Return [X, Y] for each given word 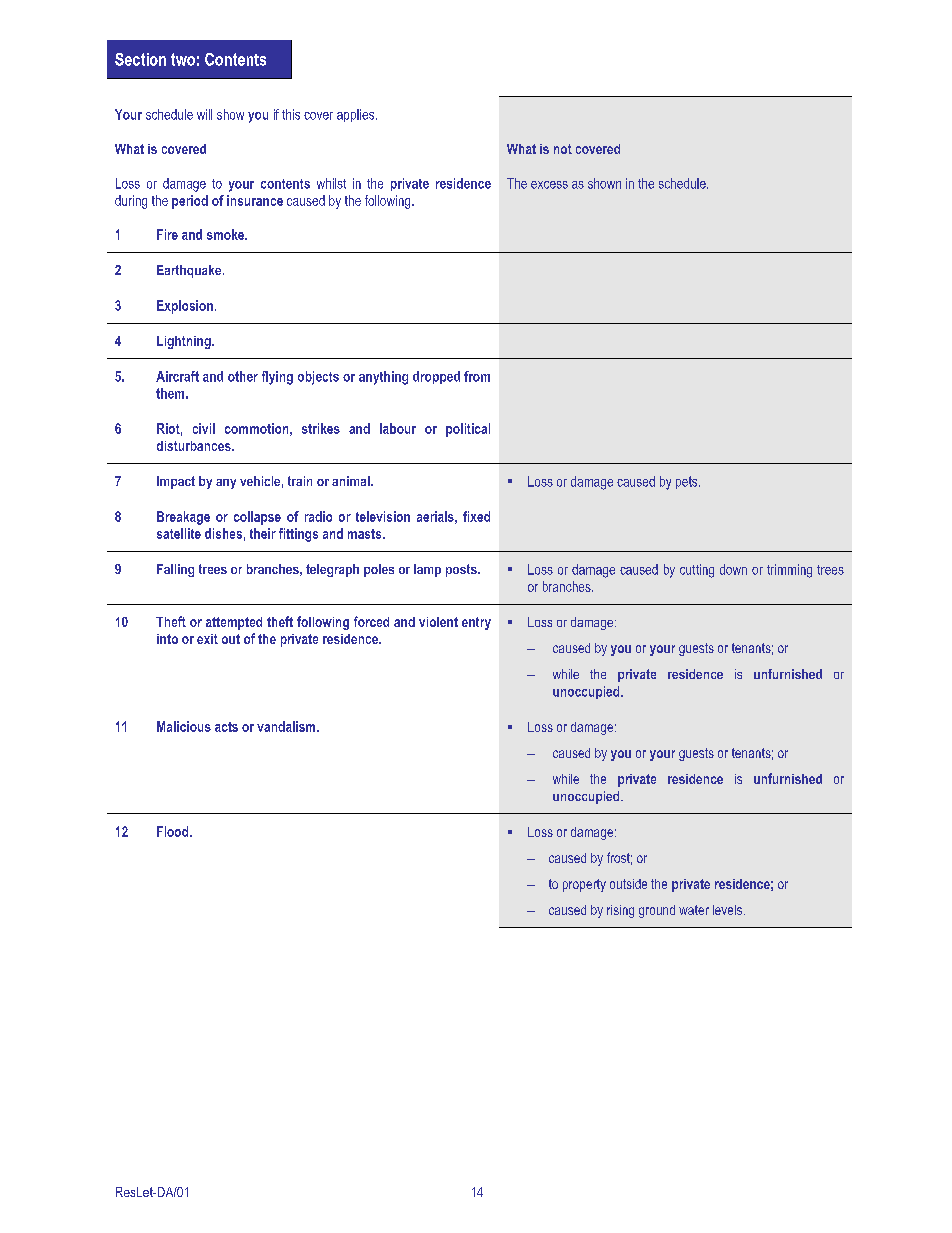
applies [357, 115]
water [694, 910]
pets [688, 482]
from [477, 376]
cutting [697, 571]
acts [226, 727]
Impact [176, 482]
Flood [174, 831]
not [563, 149]
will [204, 114]
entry [476, 623]
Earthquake [190, 271]
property [584, 885]
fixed [476, 516]
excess [549, 185]
